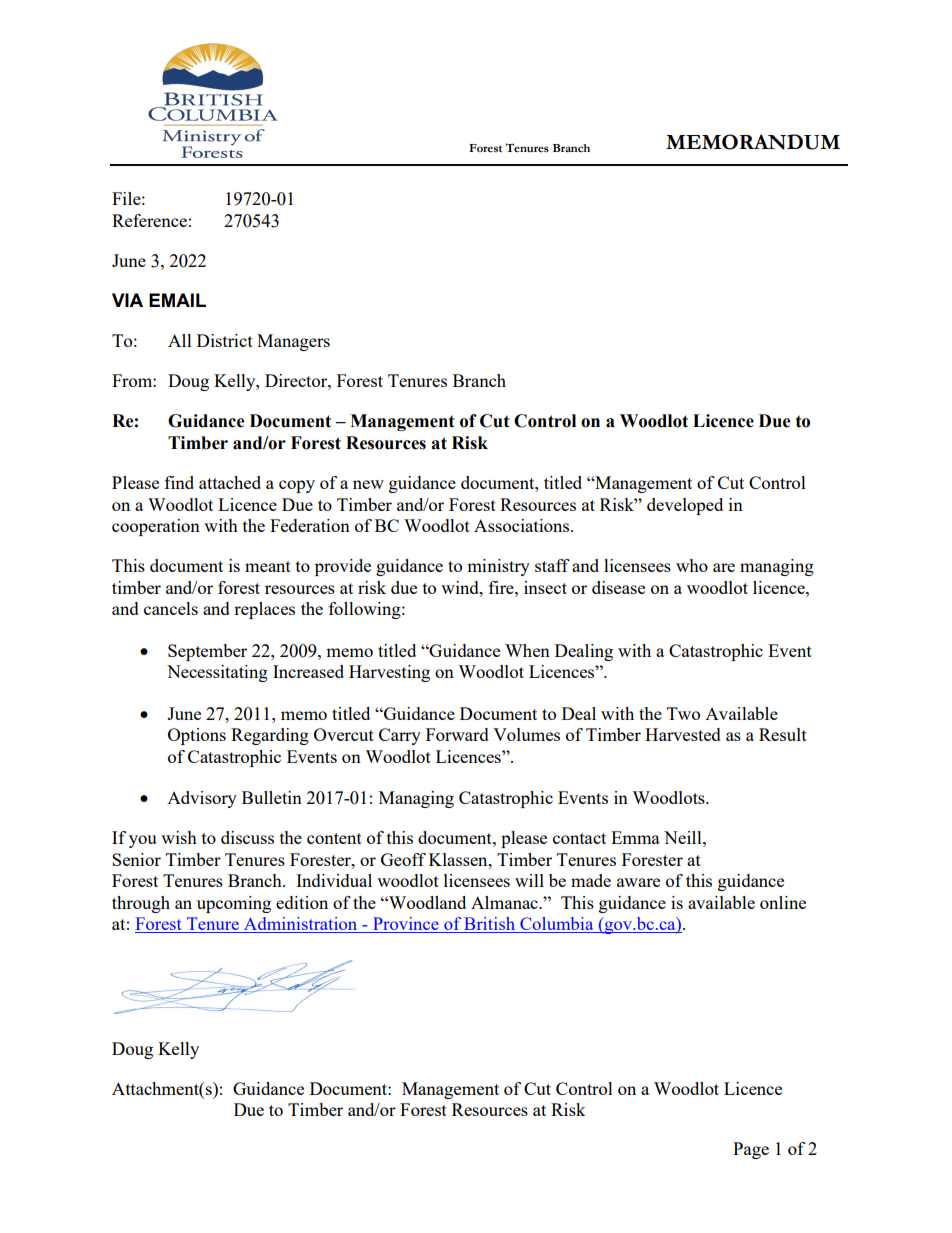 Image resolution: width=952 pixels, height=1233 pixels. I want to click on British, so click(489, 925).
